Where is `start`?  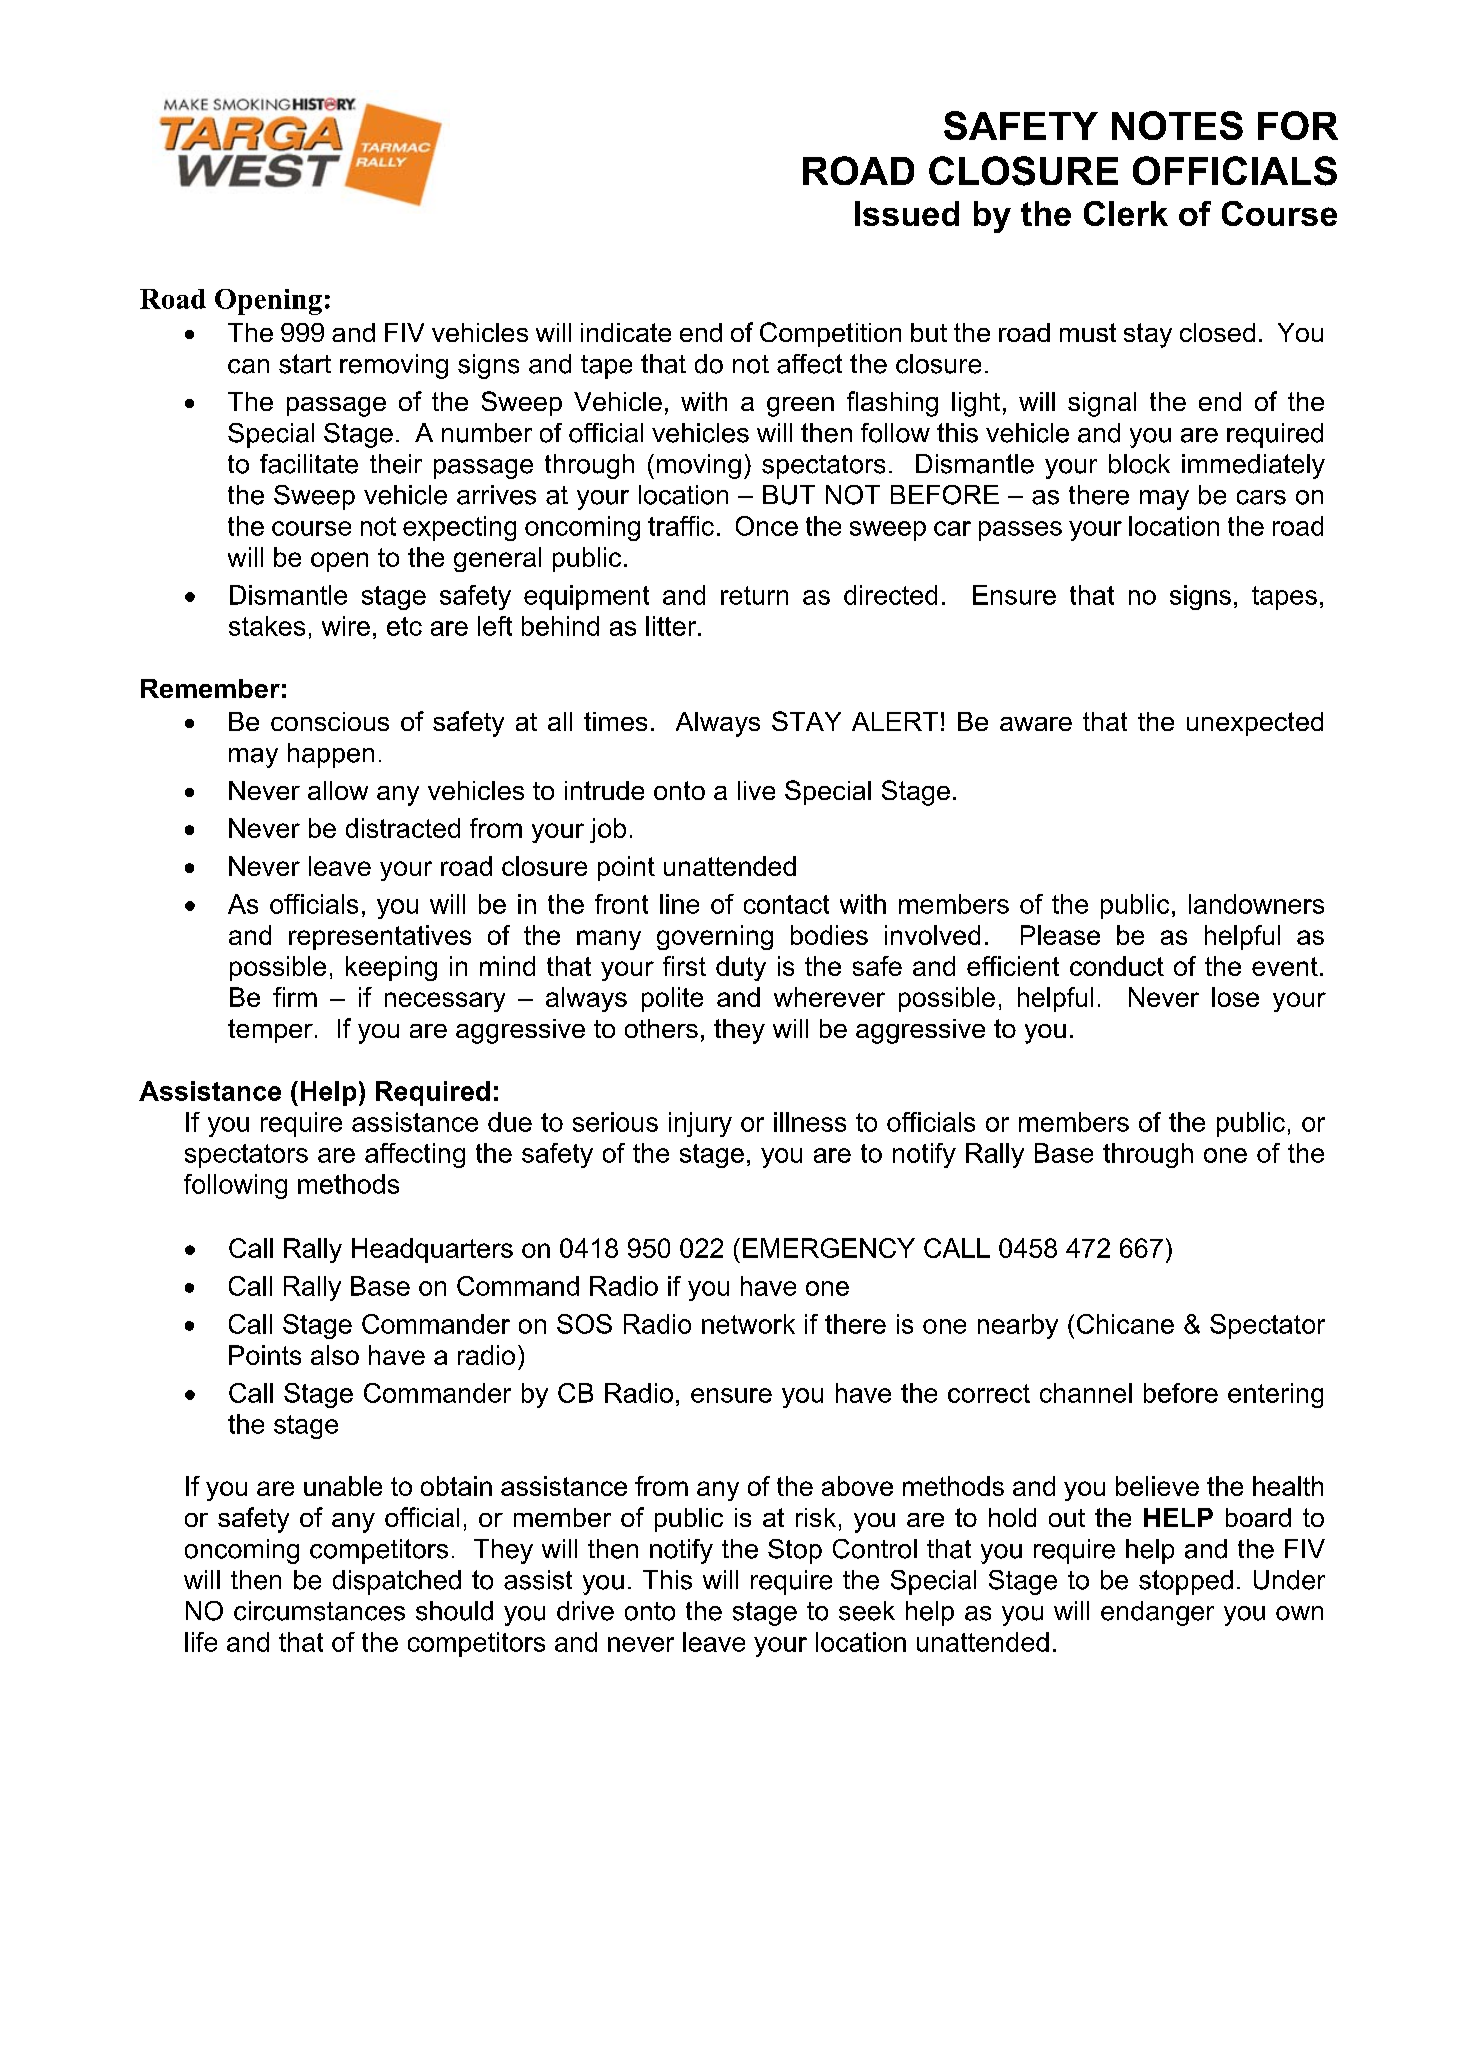
start is located at coordinates (305, 364).
